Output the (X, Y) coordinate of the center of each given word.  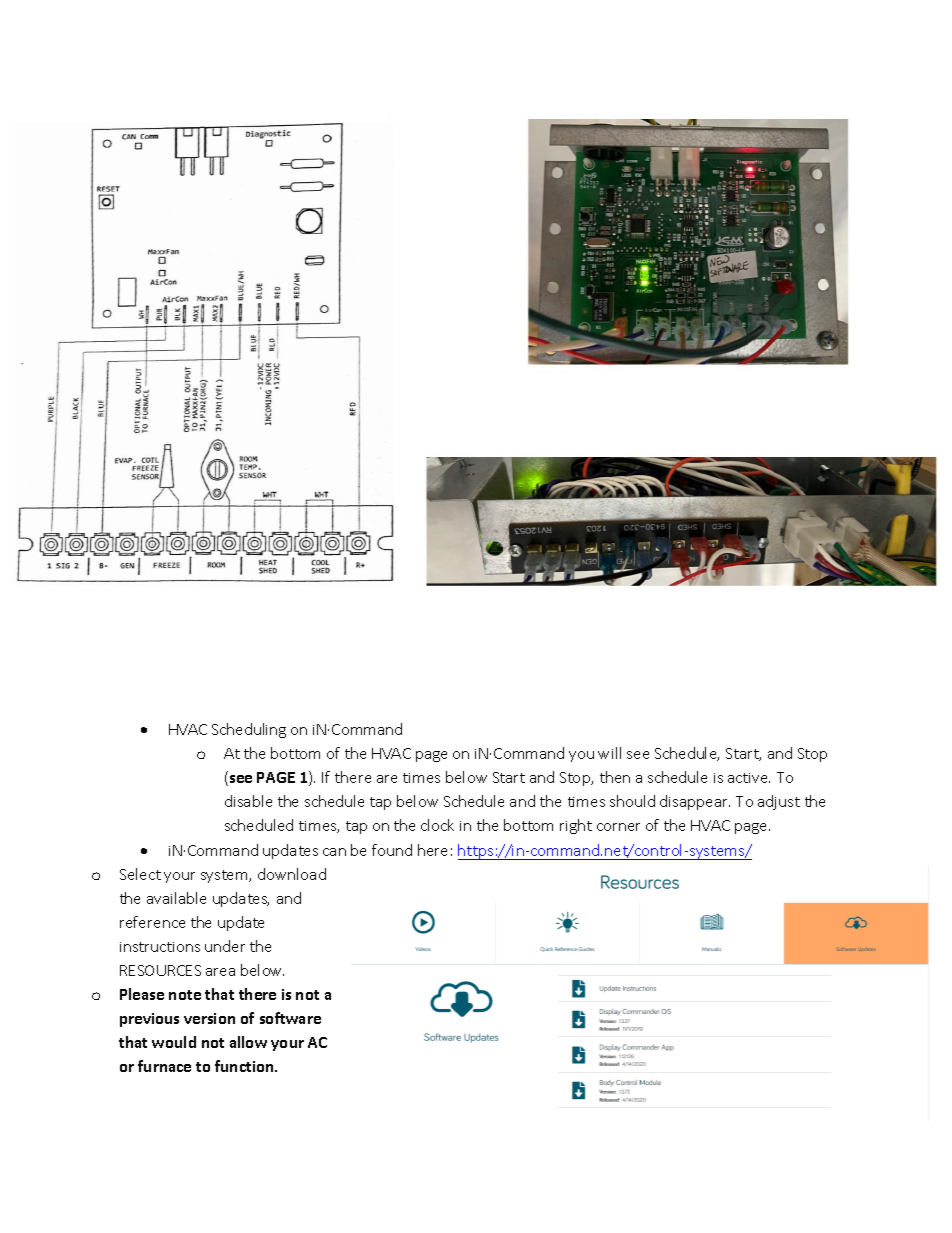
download (292, 874)
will (609, 753)
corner (618, 827)
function (245, 1066)
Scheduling (249, 730)
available (176, 898)
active (749, 778)
